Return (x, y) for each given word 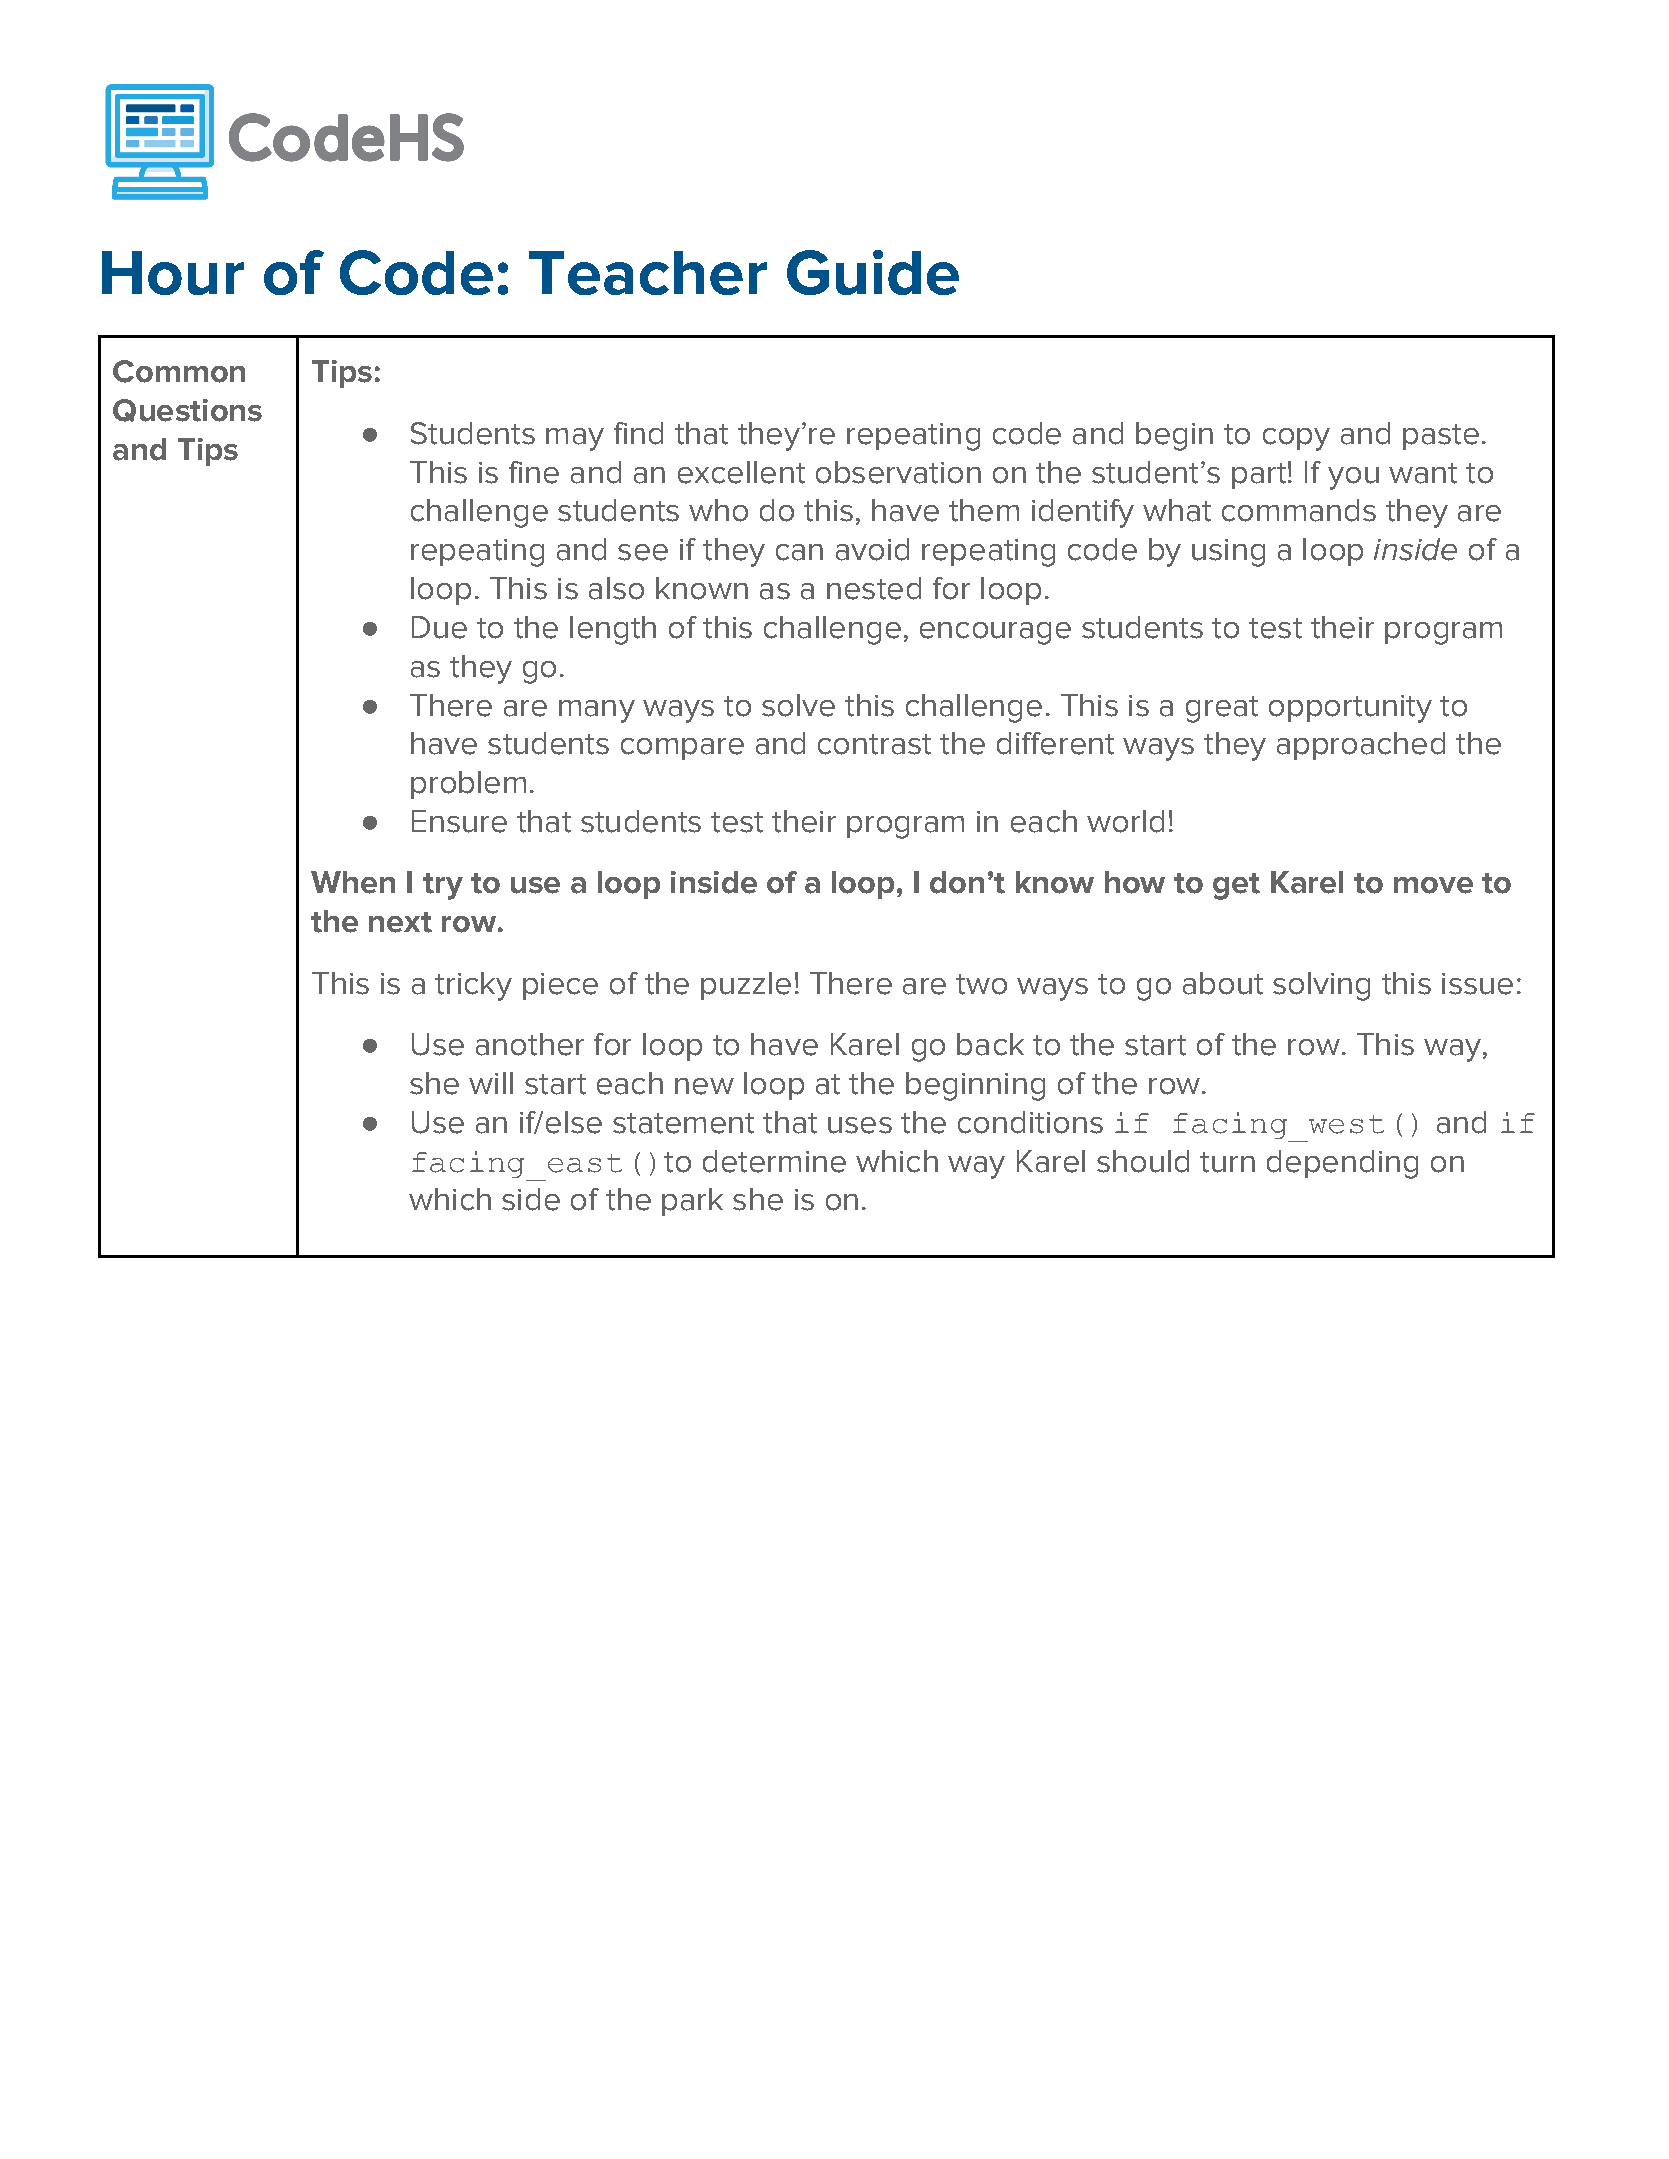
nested (874, 588)
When (353, 882)
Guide (873, 272)
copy (1296, 439)
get (1236, 886)
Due (439, 627)
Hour (173, 273)
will (491, 1083)
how (1135, 882)
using (1228, 553)
